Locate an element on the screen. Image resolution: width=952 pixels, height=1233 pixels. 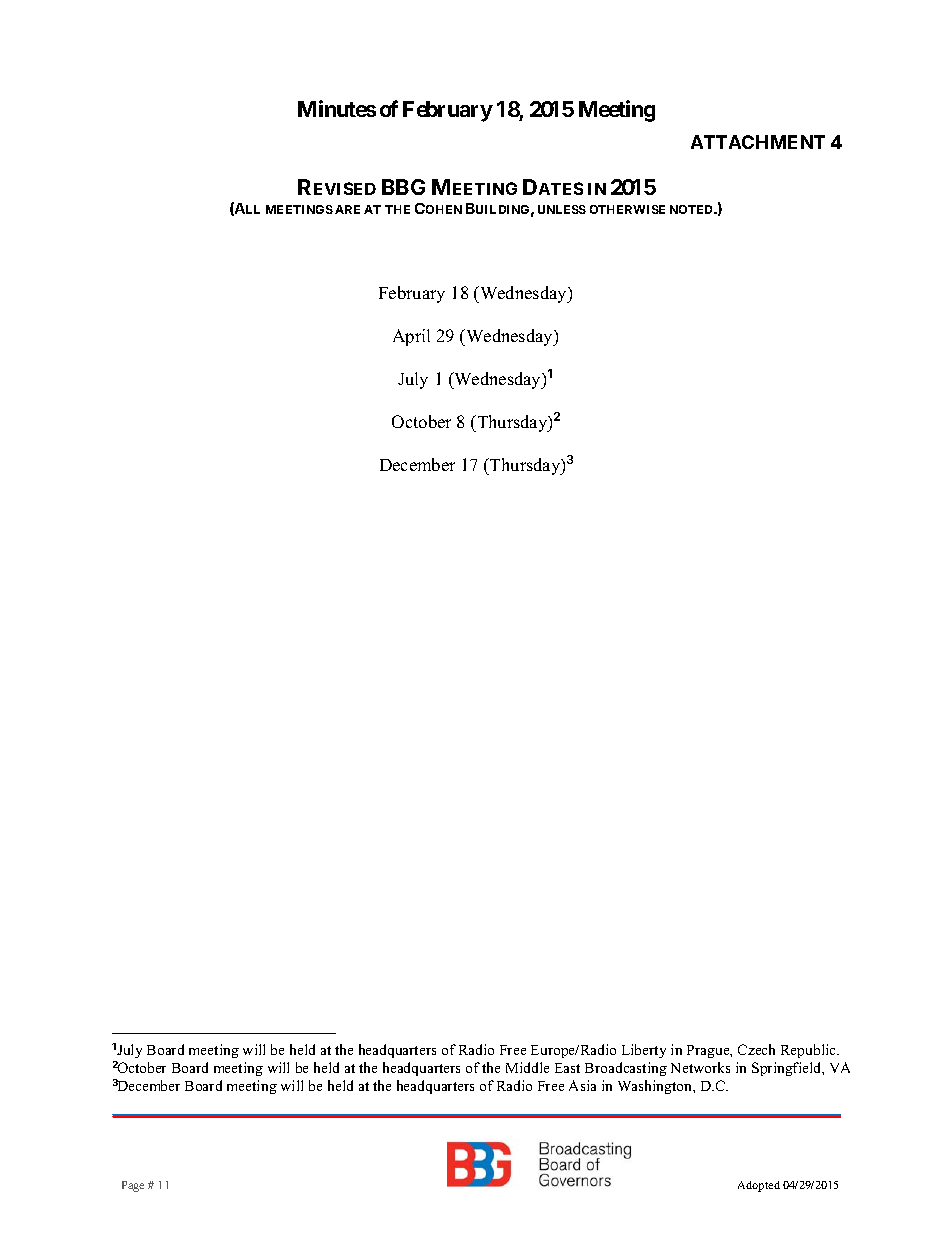
April is located at coordinates (411, 337).
